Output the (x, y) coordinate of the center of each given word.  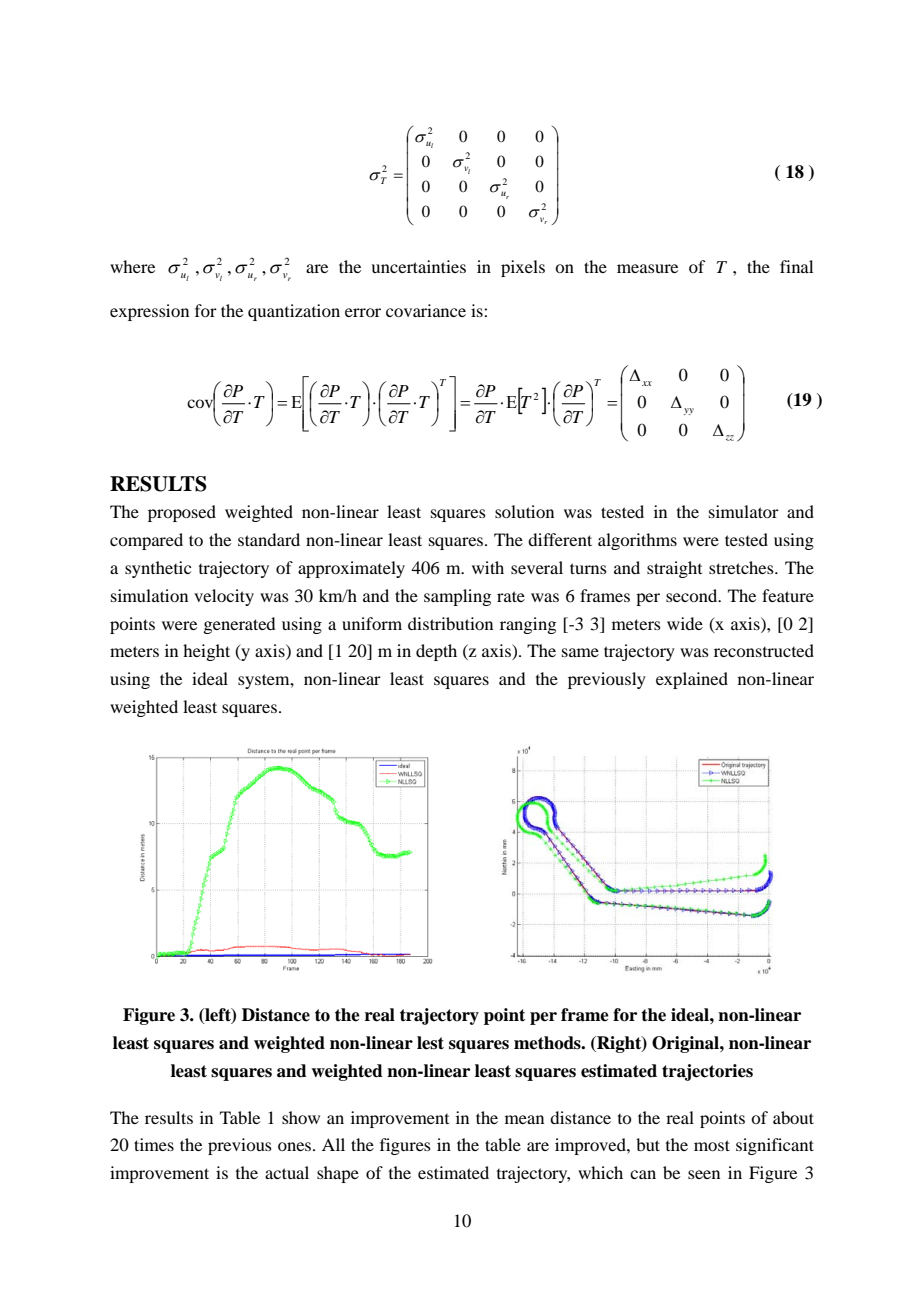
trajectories (707, 1072)
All (333, 1144)
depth (436, 652)
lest (430, 1043)
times (154, 1144)
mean (524, 1119)
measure (647, 268)
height (206, 652)
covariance (426, 310)
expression (149, 312)
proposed (182, 513)
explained (692, 680)
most (712, 1145)
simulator (744, 511)
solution (524, 511)
